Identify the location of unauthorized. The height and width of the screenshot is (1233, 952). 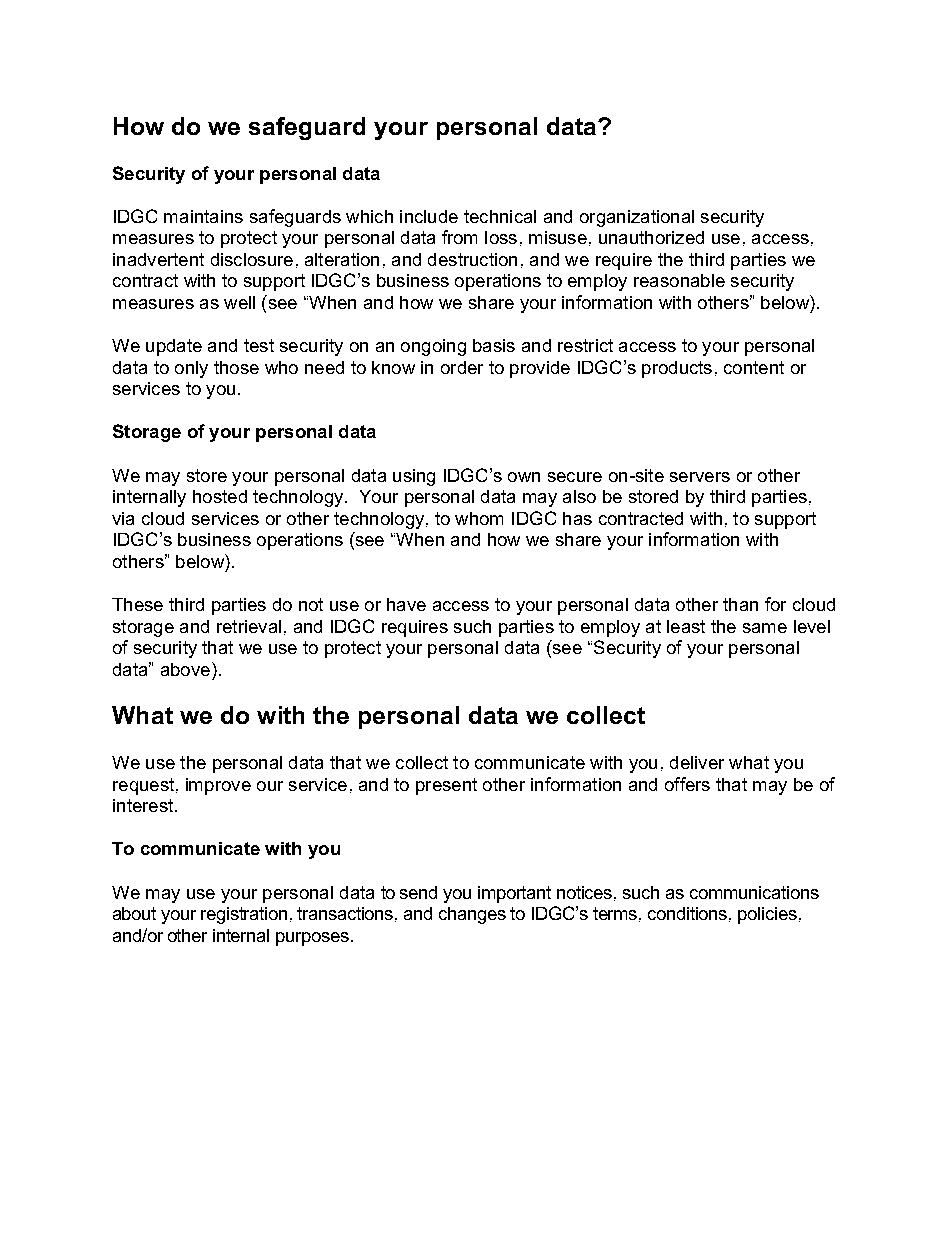
(651, 237).
